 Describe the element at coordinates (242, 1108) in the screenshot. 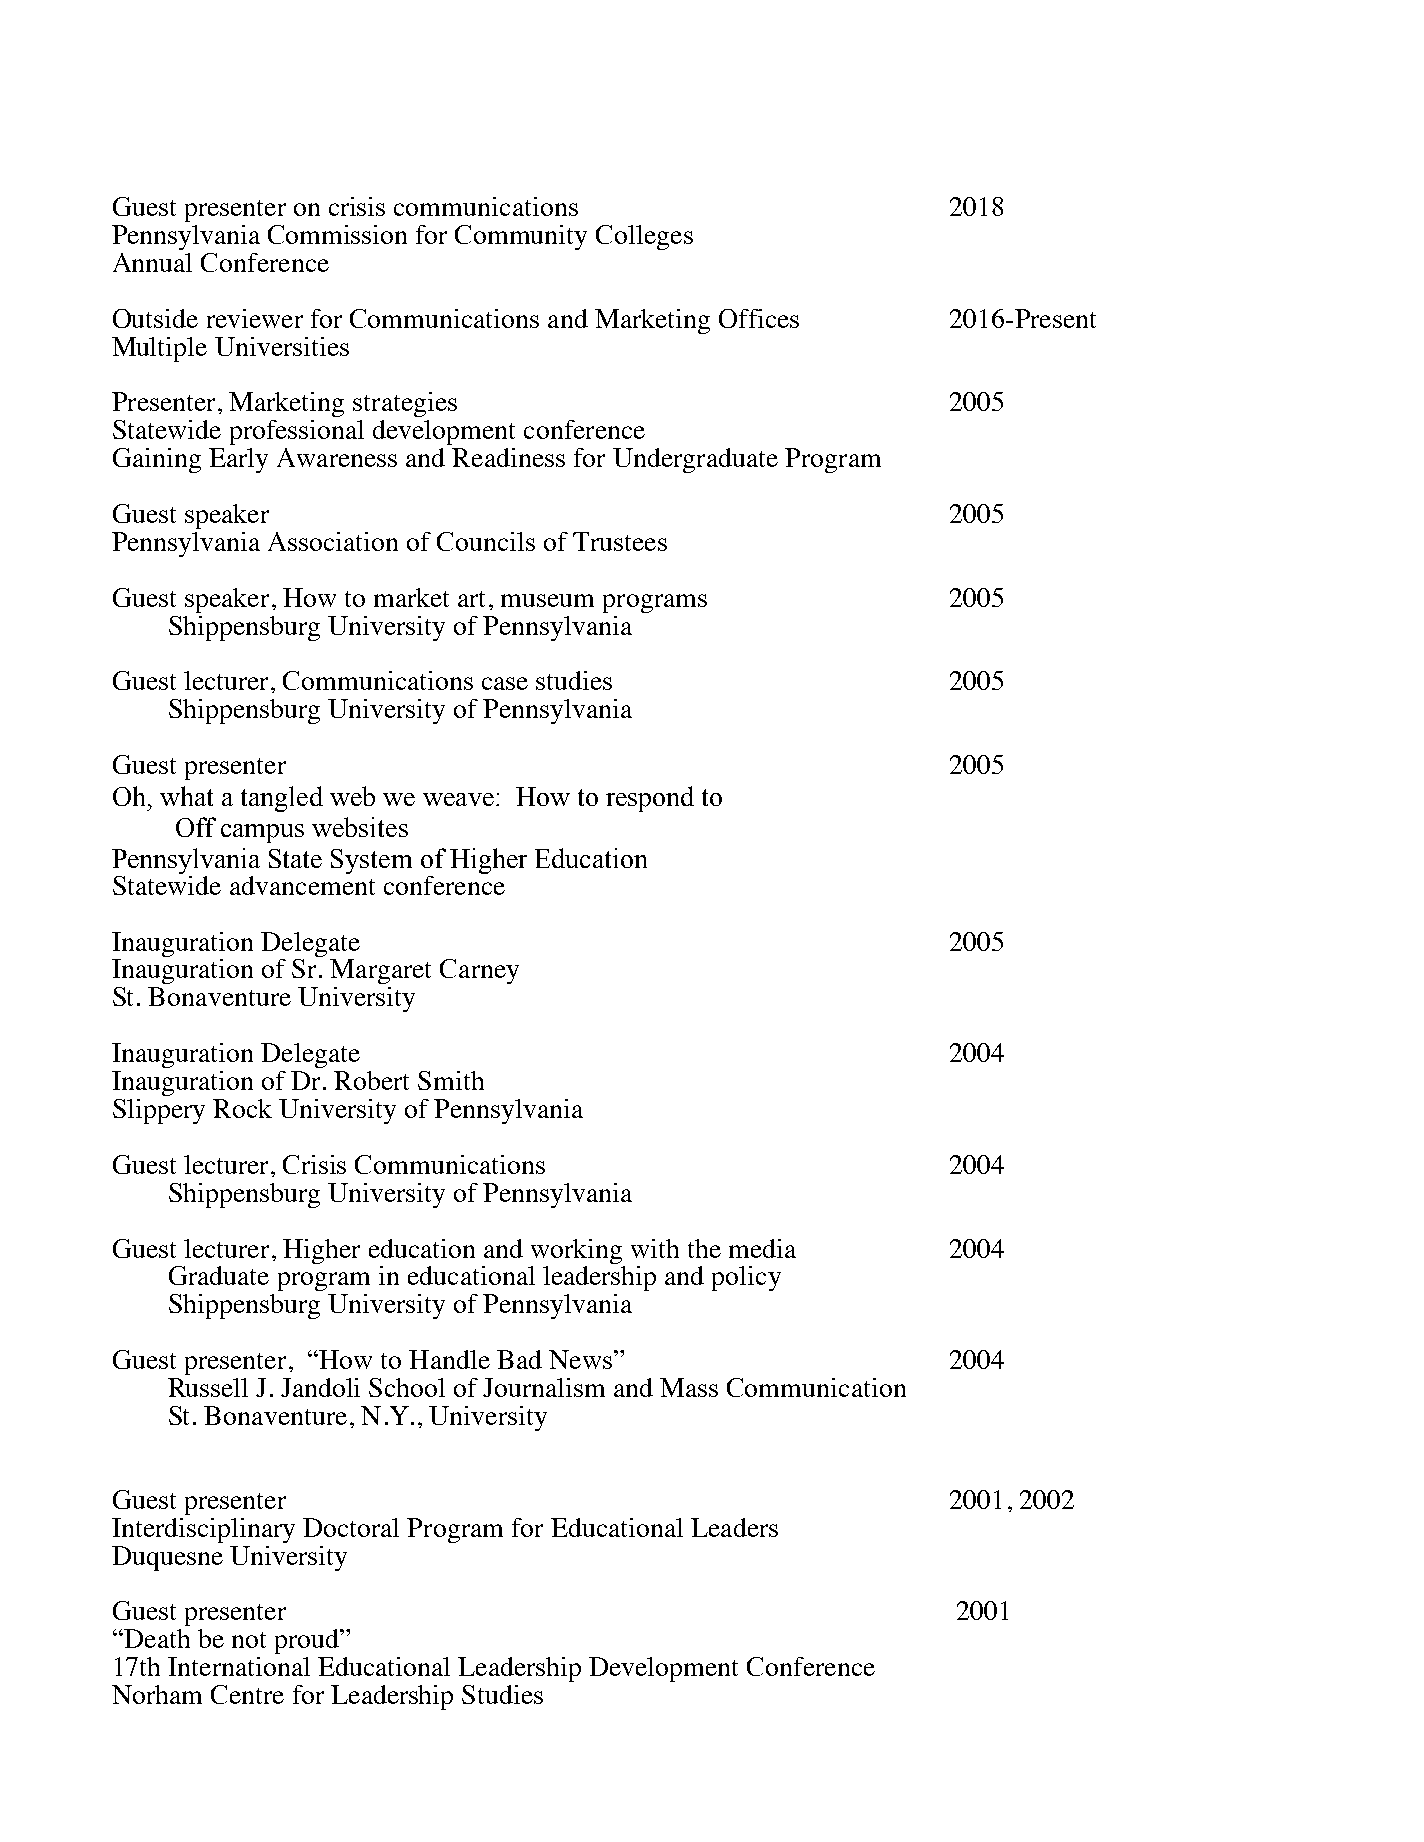

I see `Rock` at that location.
